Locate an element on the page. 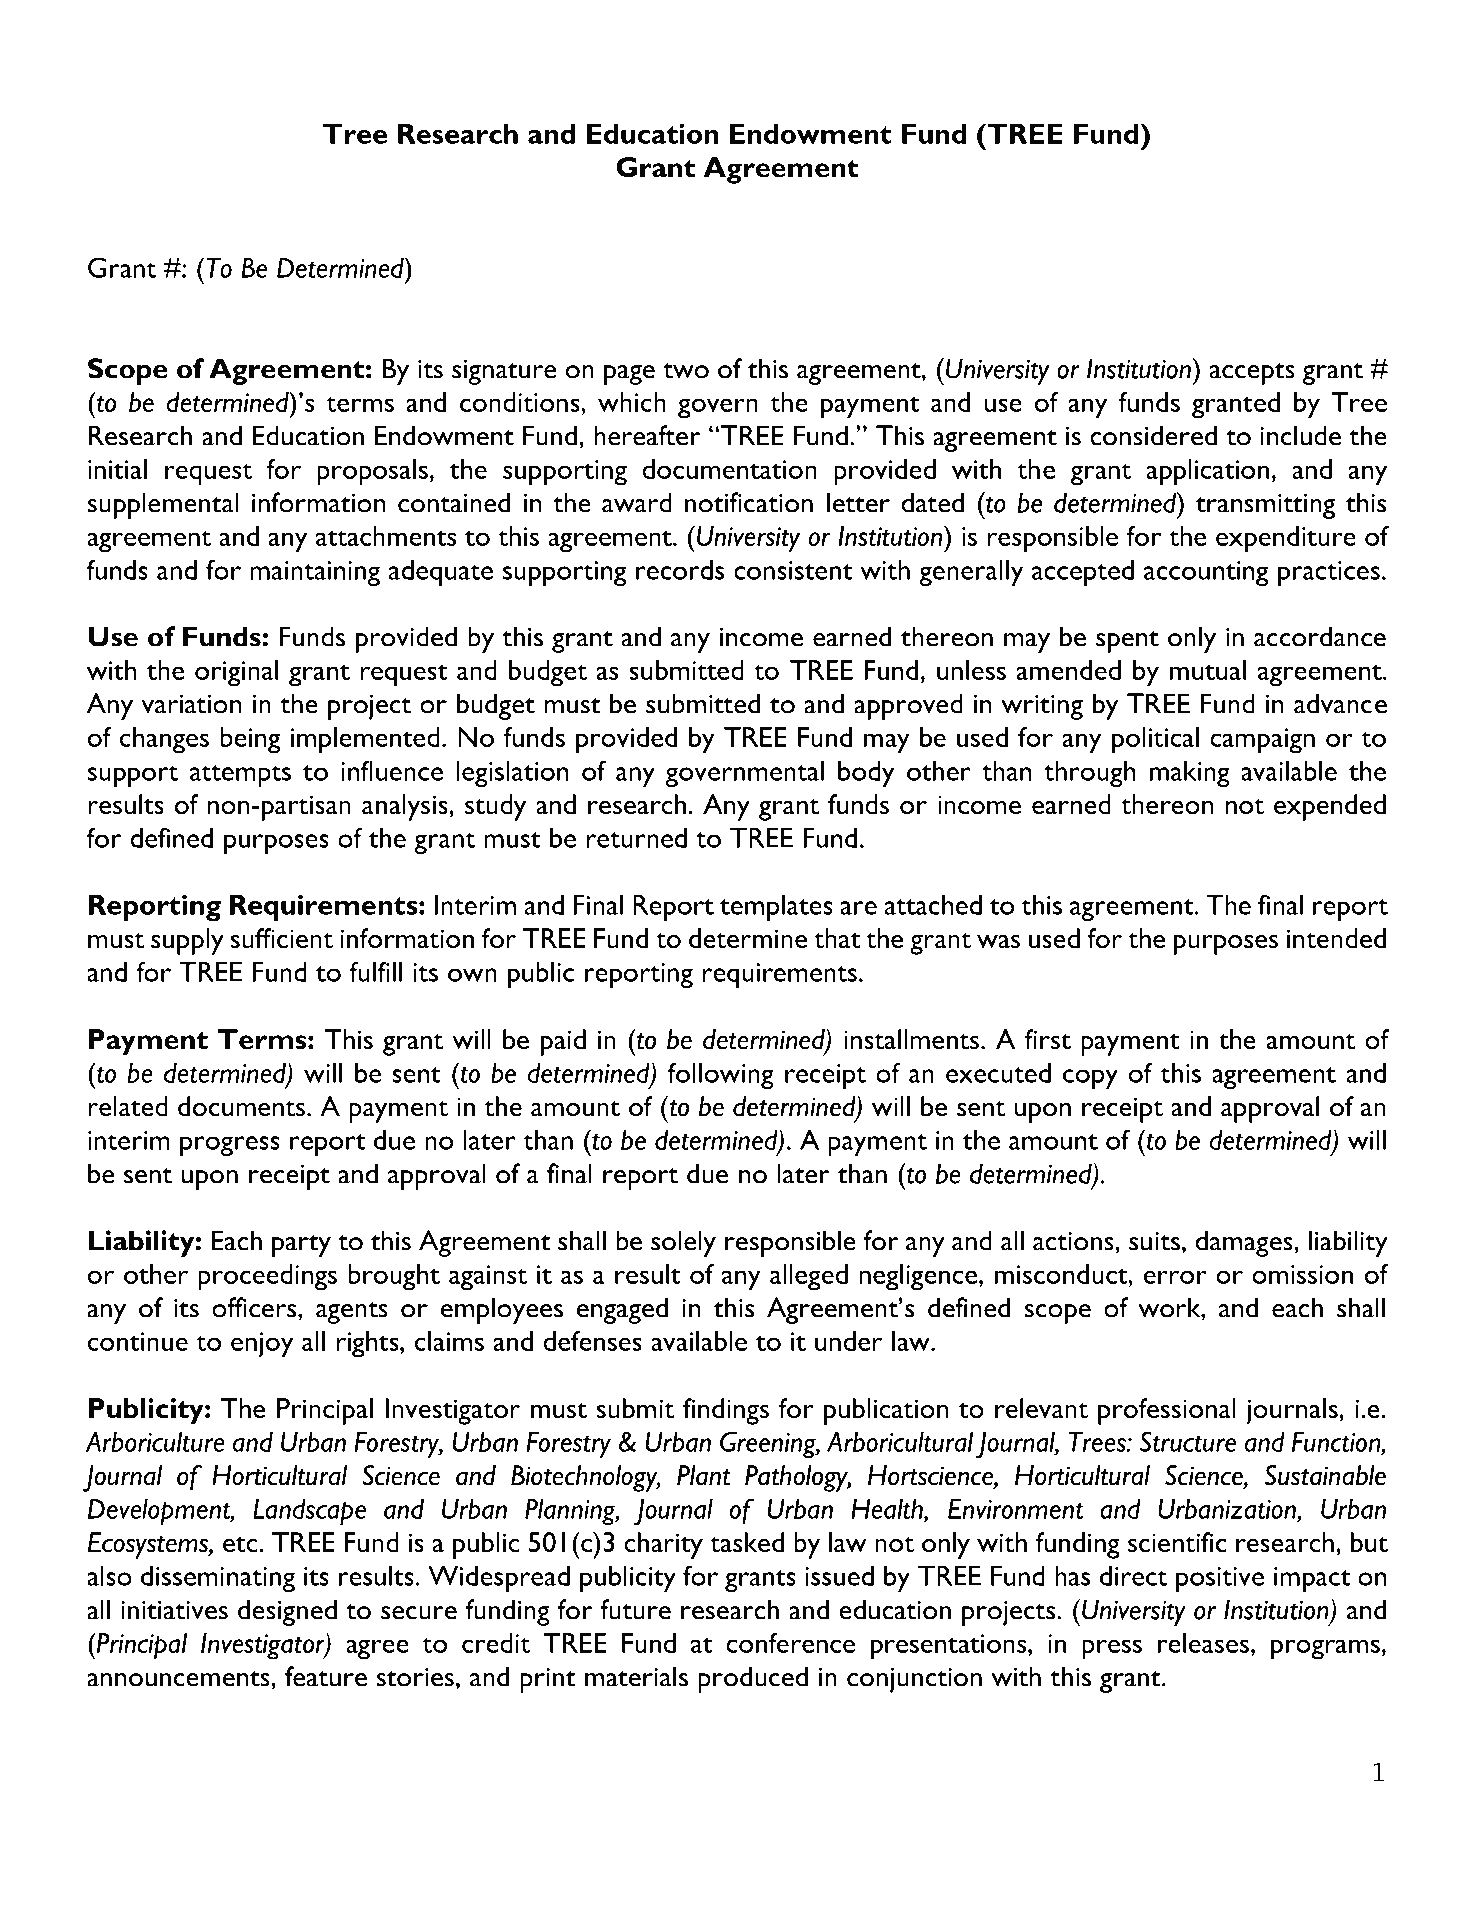  body is located at coordinates (866, 773).
